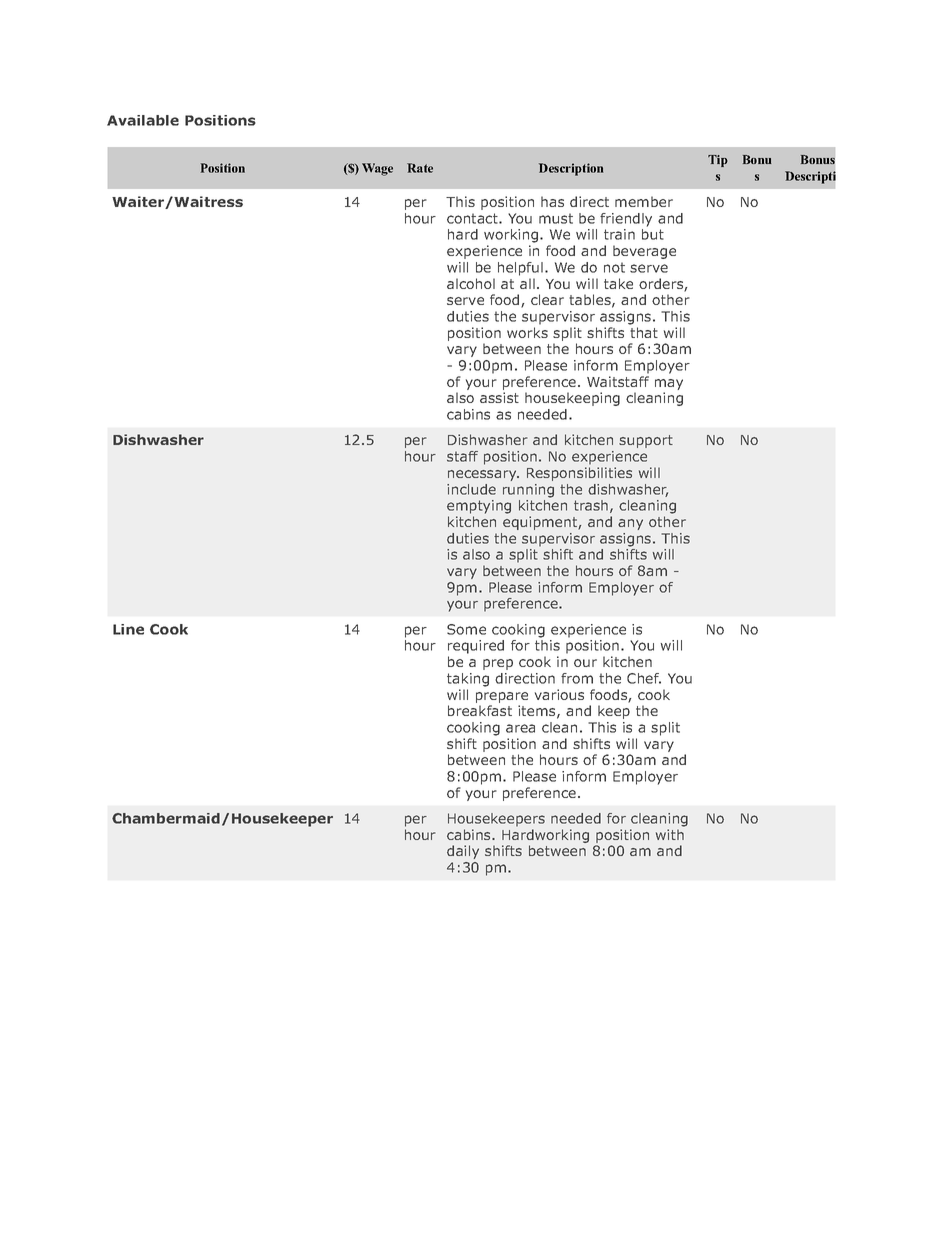 Image resolution: width=952 pixels, height=1233 pixels. I want to click on required, so click(476, 647).
